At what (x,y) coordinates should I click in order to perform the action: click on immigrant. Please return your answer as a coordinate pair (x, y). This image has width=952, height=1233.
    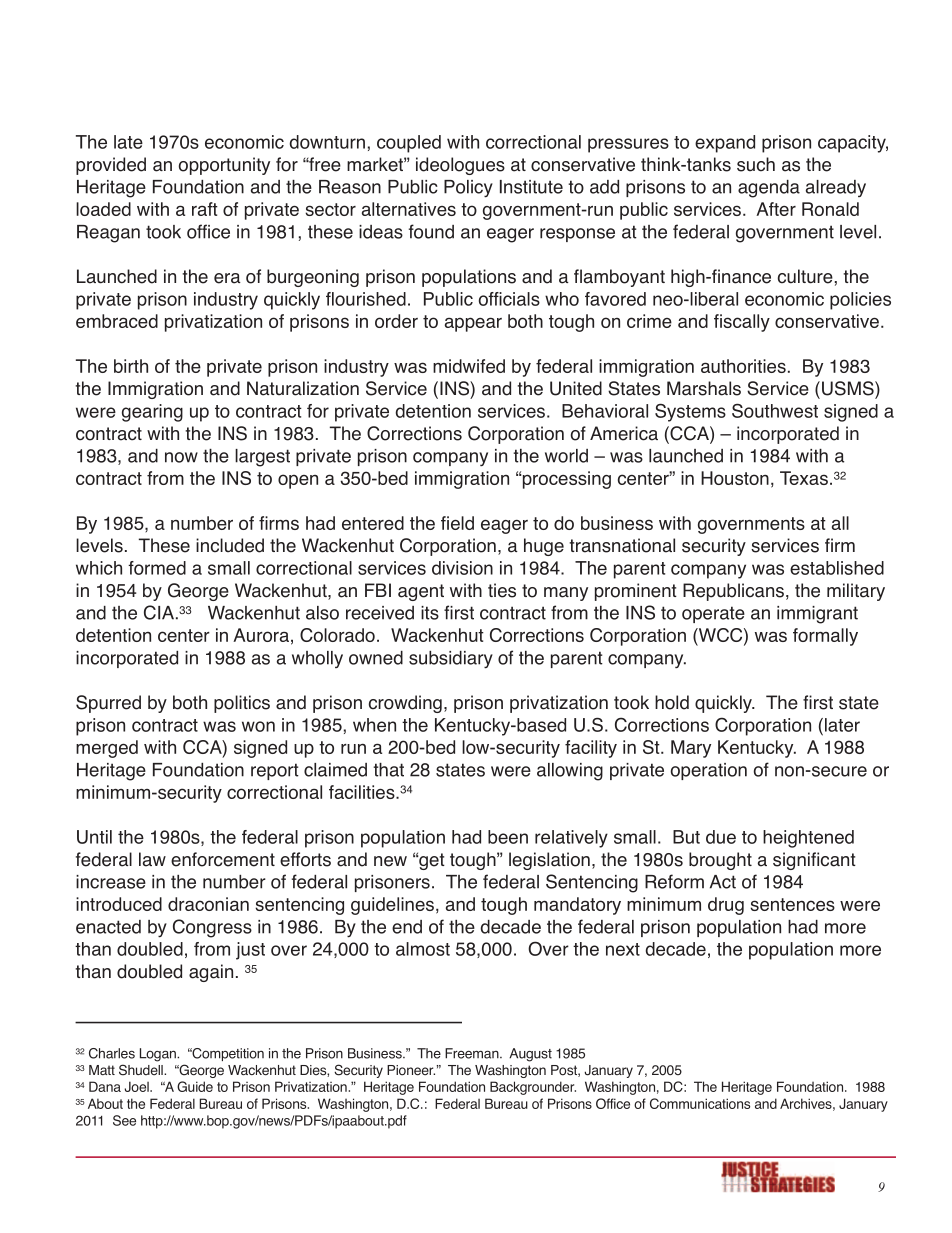
    Looking at the image, I should click on (817, 615).
